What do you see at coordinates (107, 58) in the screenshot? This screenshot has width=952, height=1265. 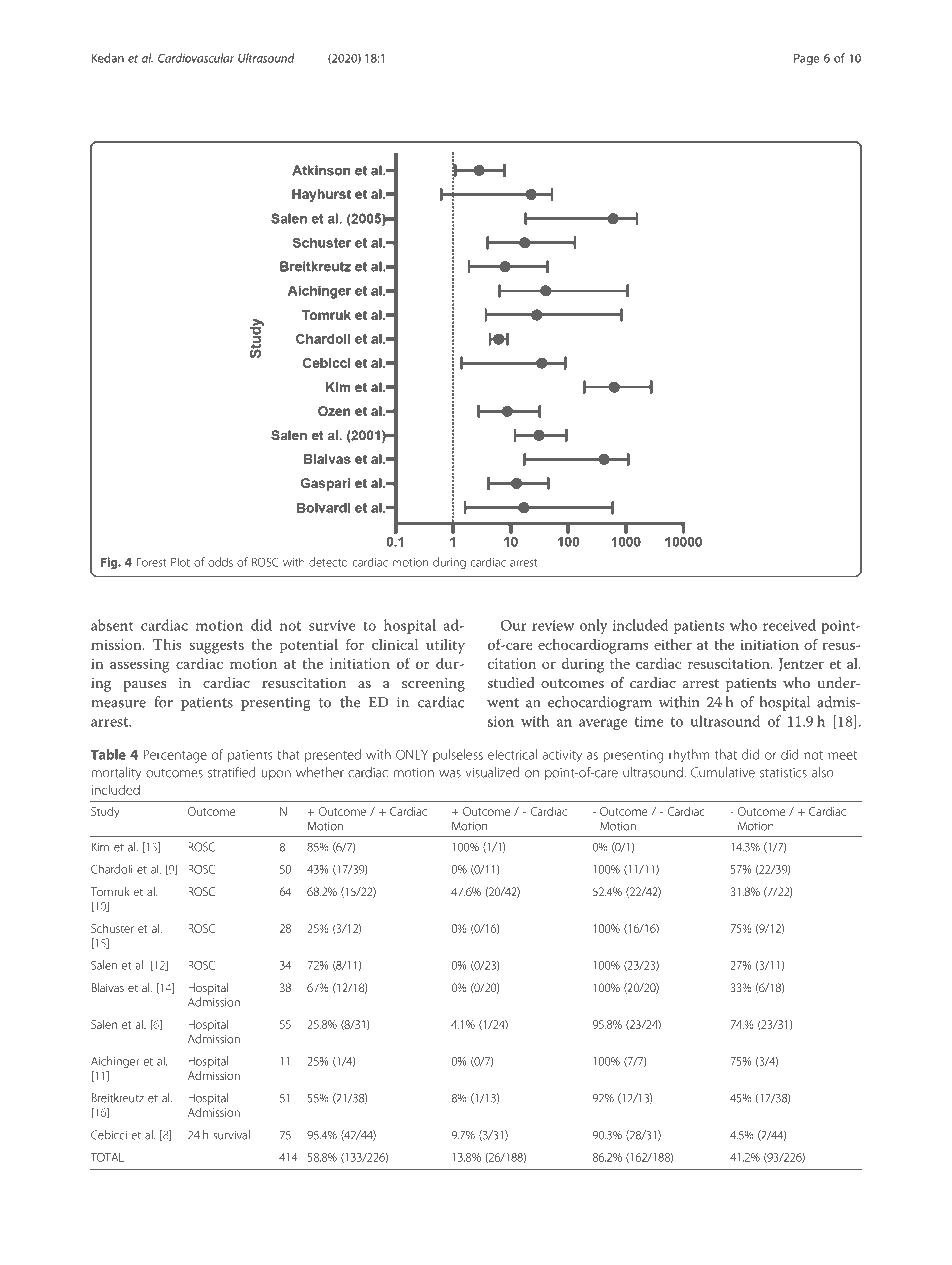 I see `Kedan` at bounding box center [107, 58].
